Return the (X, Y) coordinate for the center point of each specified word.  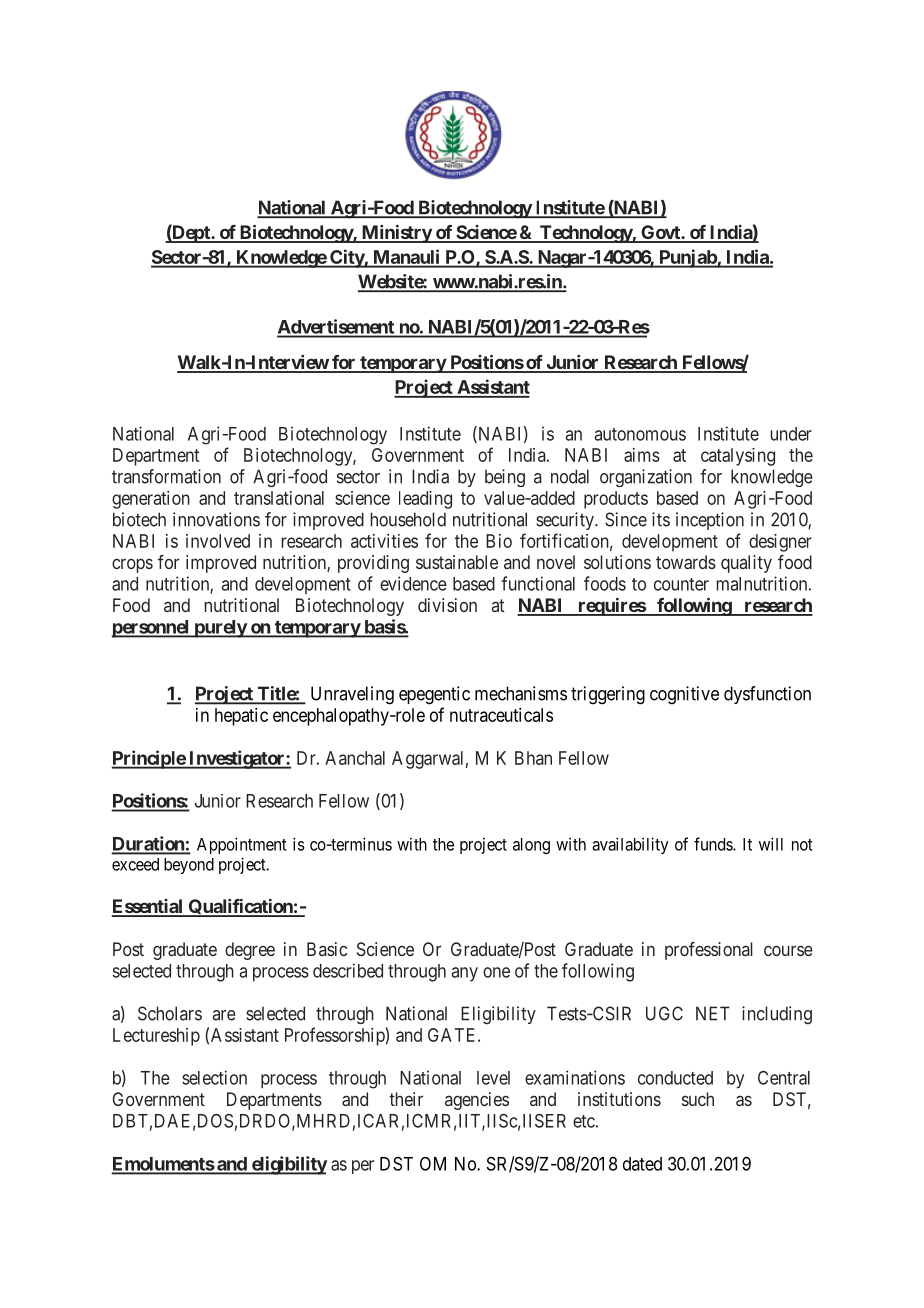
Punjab (687, 258)
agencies (477, 1101)
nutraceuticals (501, 715)
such (698, 1099)
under (791, 434)
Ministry (396, 234)
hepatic (241, 717)
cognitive (684, 695)
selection (214, 1077)
